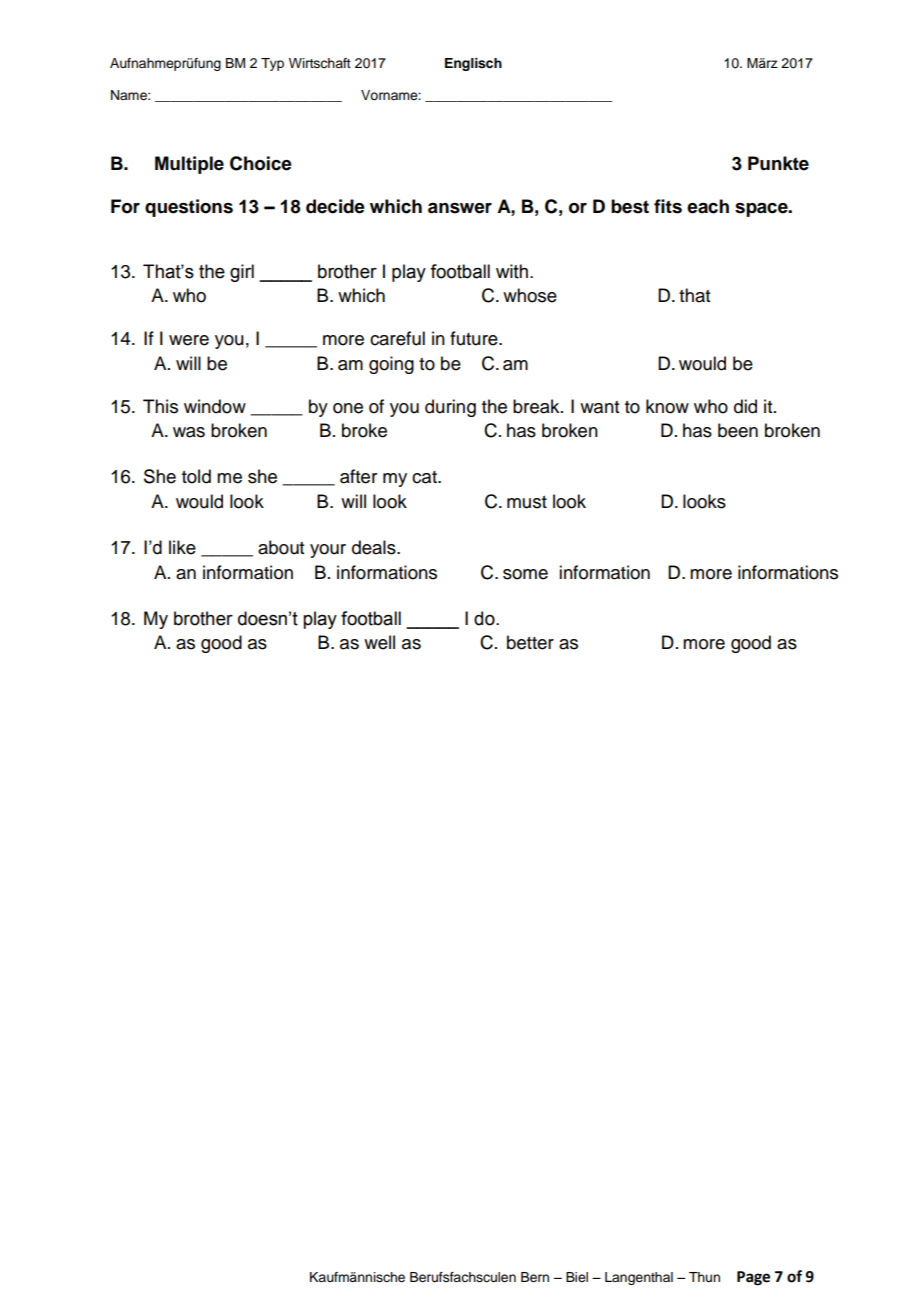 The image size is (924, 1308). I want to click on about, so click(281, 547).
